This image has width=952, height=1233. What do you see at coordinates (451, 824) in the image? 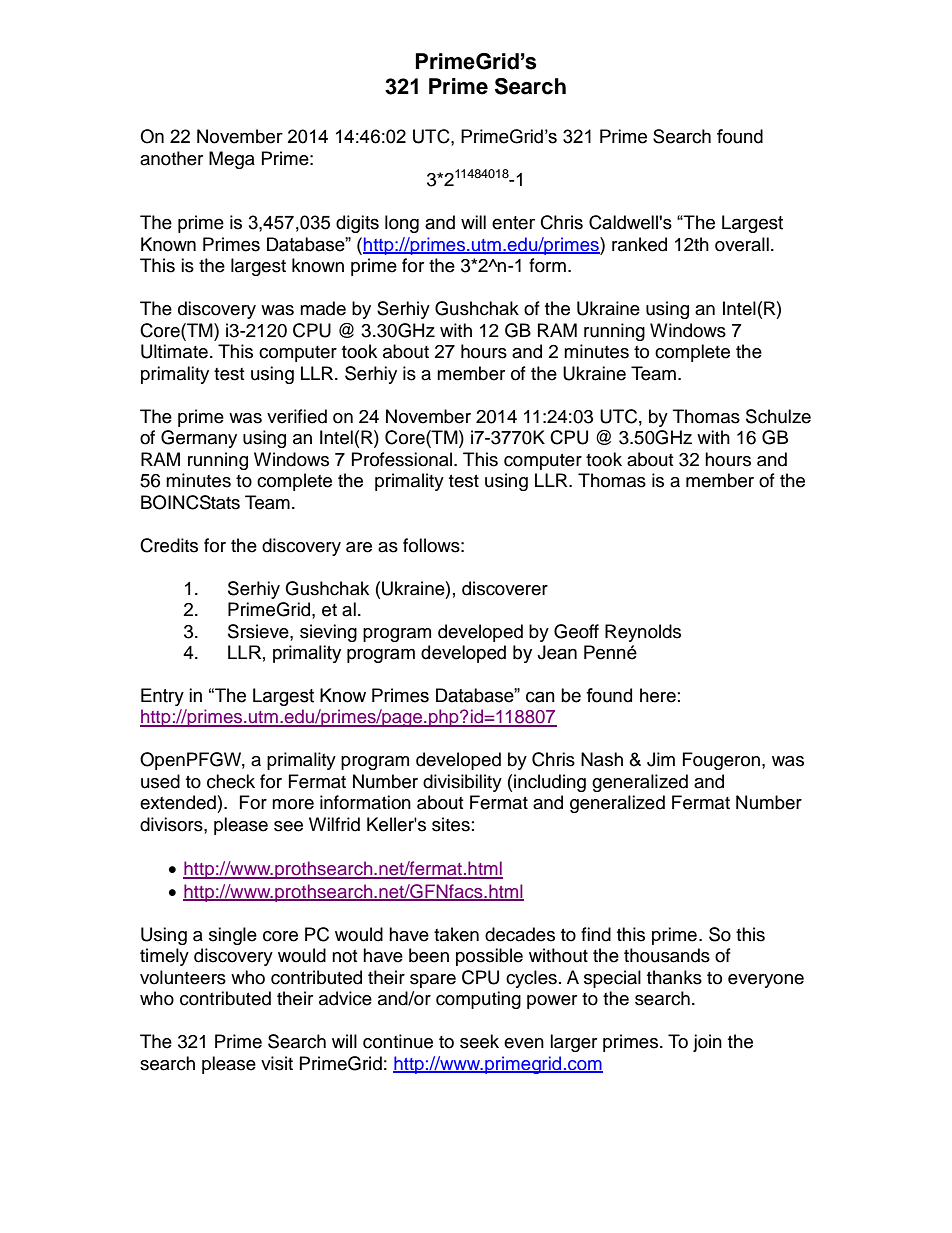
I see `sites` at bounding box center [451, 824].
